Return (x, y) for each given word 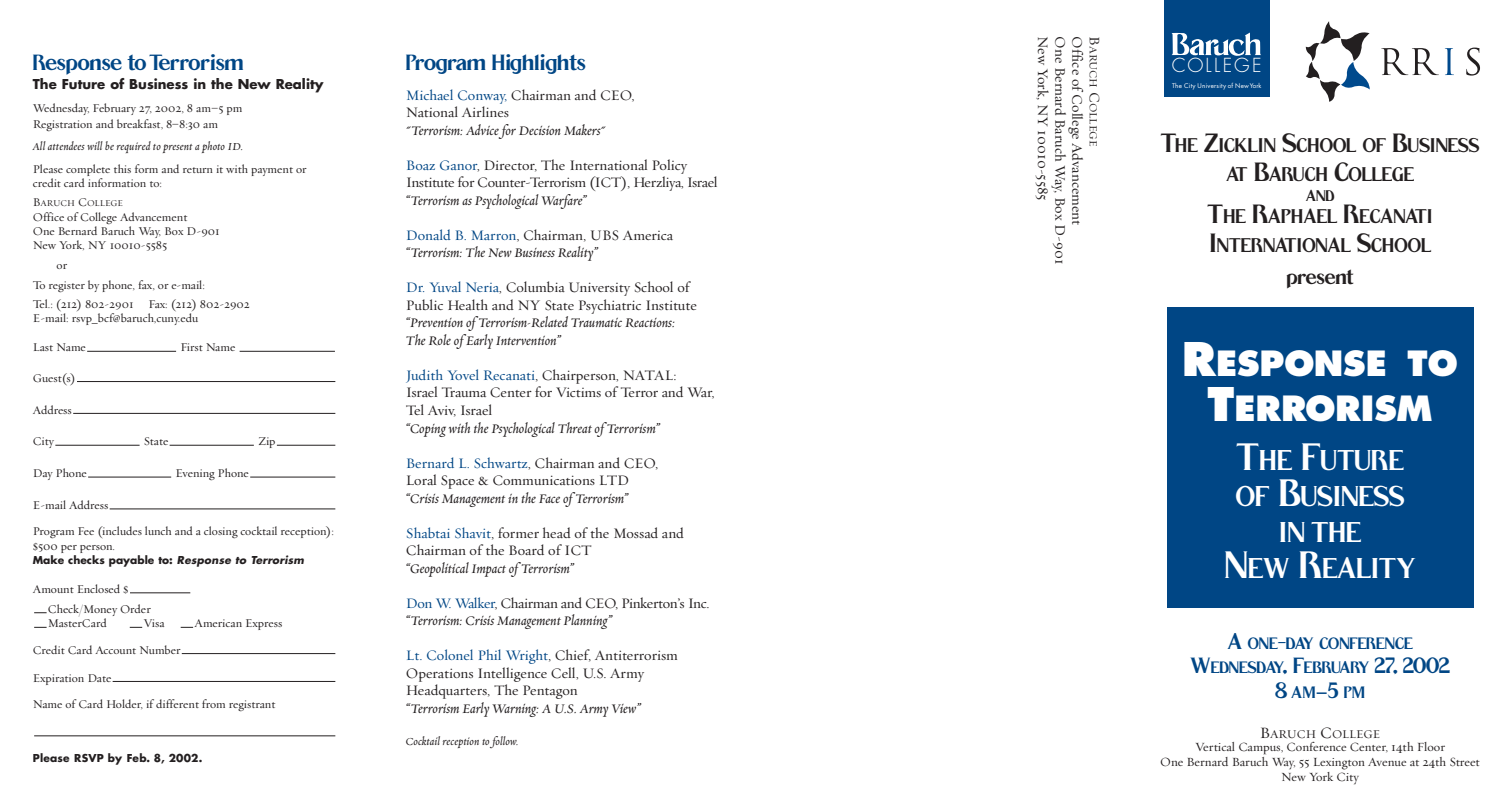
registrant (252, 705)
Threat (575, 427)
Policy (670, 166)
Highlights (539, 64)
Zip (268, 442)
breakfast (140, 124)
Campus (1261, 748)
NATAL (649, 375)
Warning (515, 710)
